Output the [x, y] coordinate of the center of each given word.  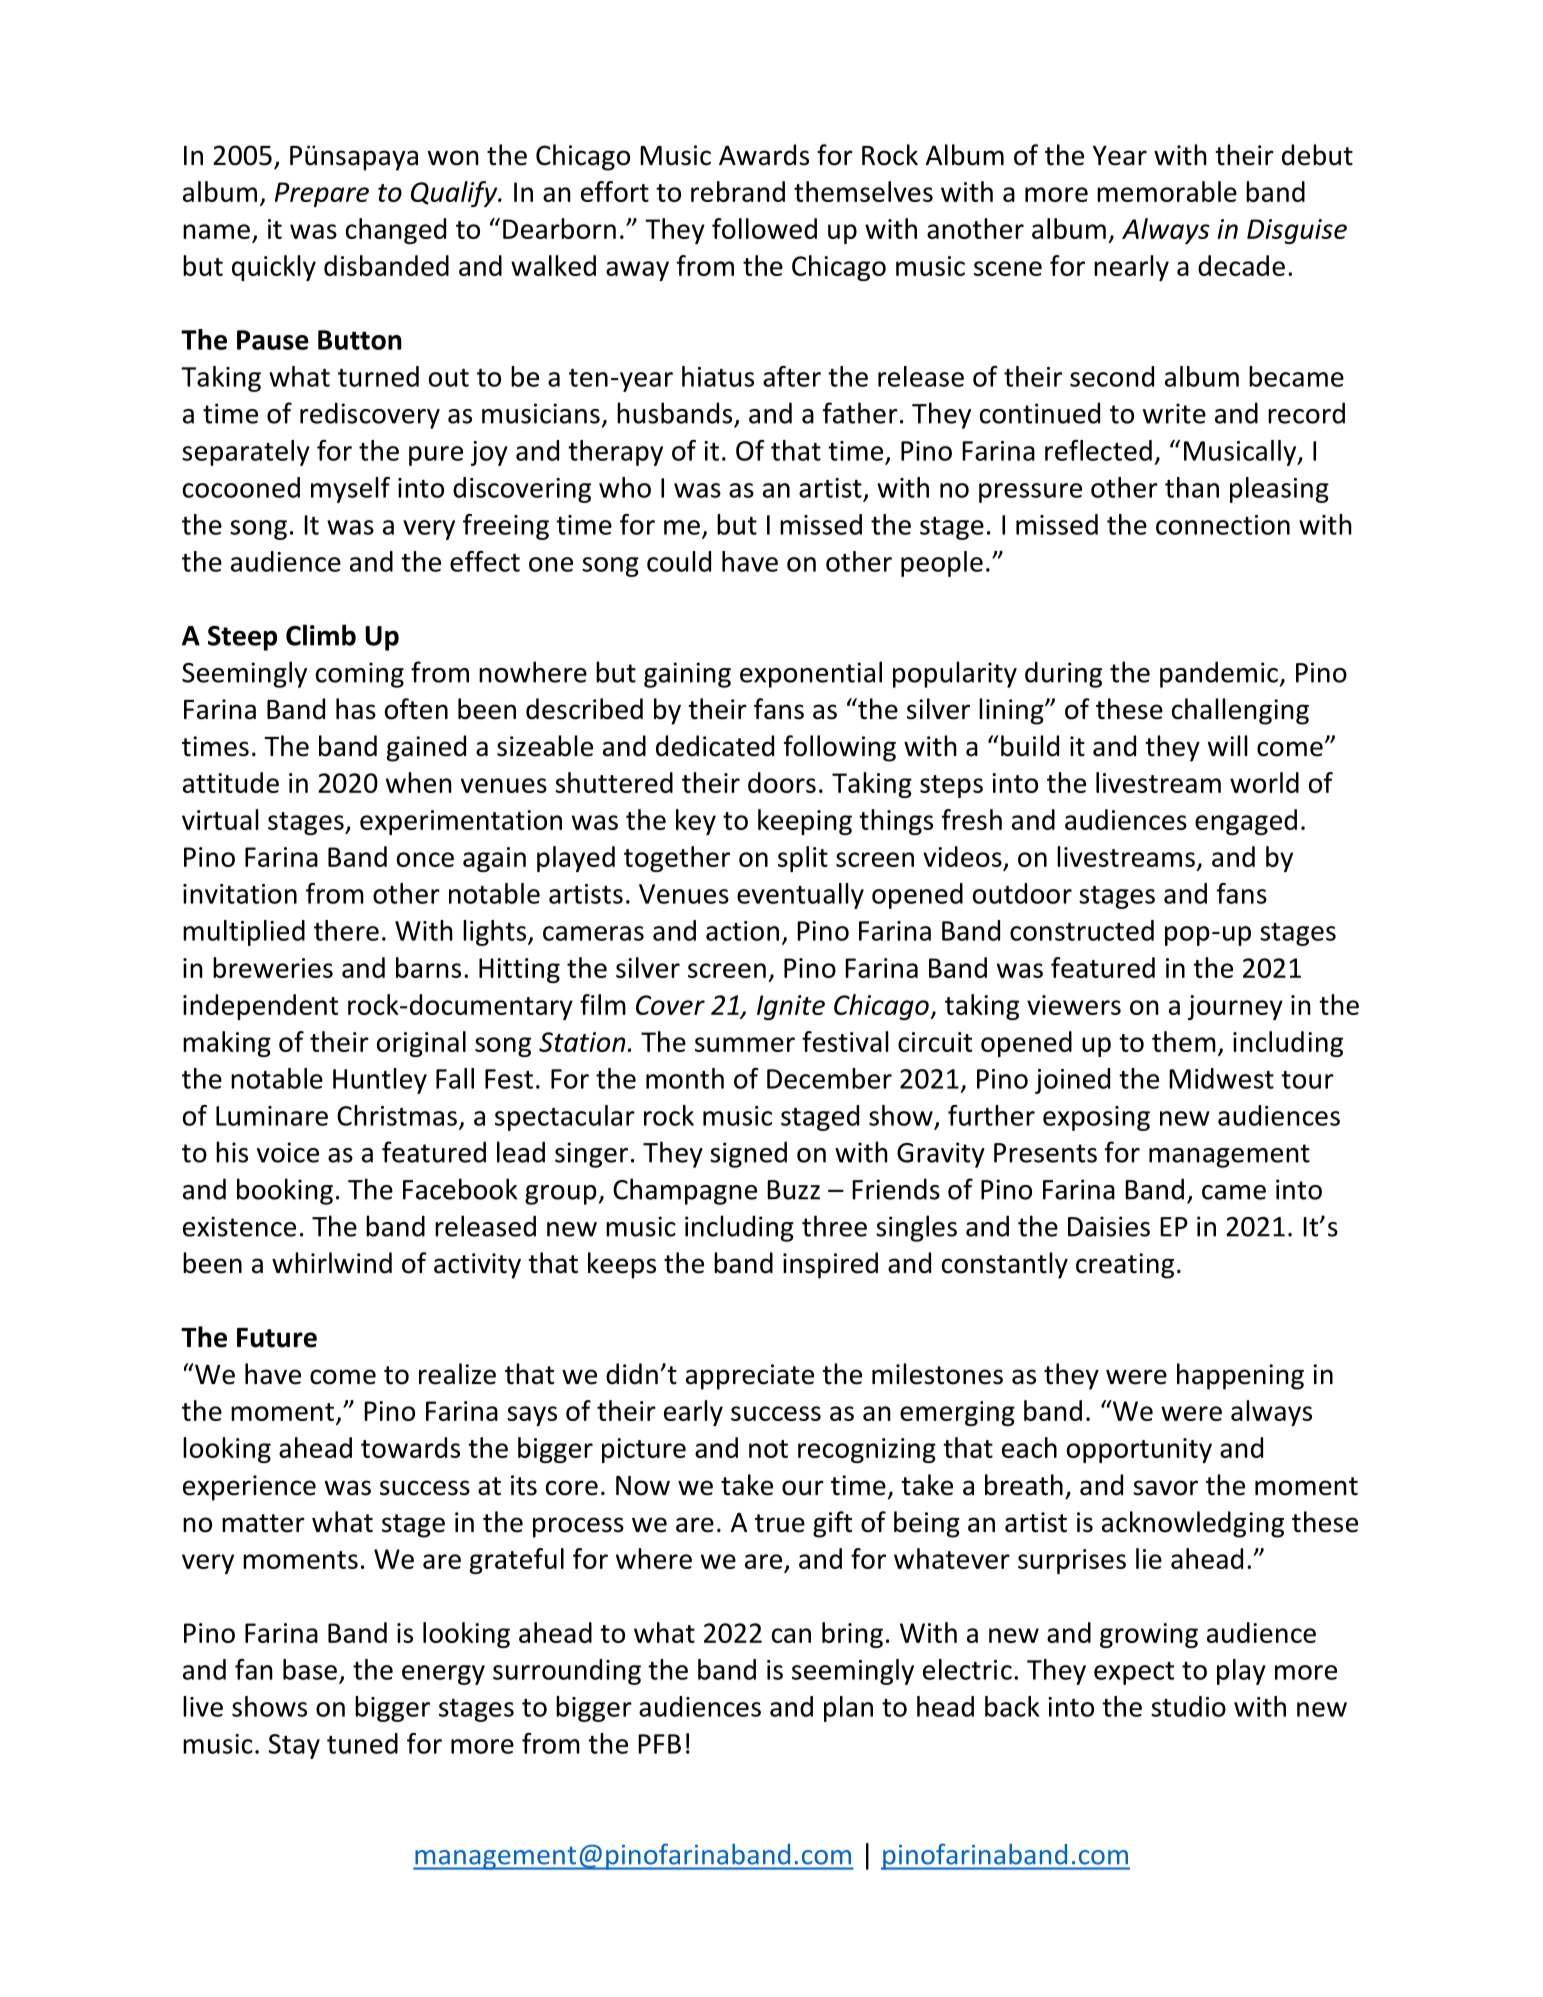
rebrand [738, 191]
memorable [1167, 191]
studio [1188, 1706]
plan [848, 1709]
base [310, 1669]
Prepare [322, 194]
